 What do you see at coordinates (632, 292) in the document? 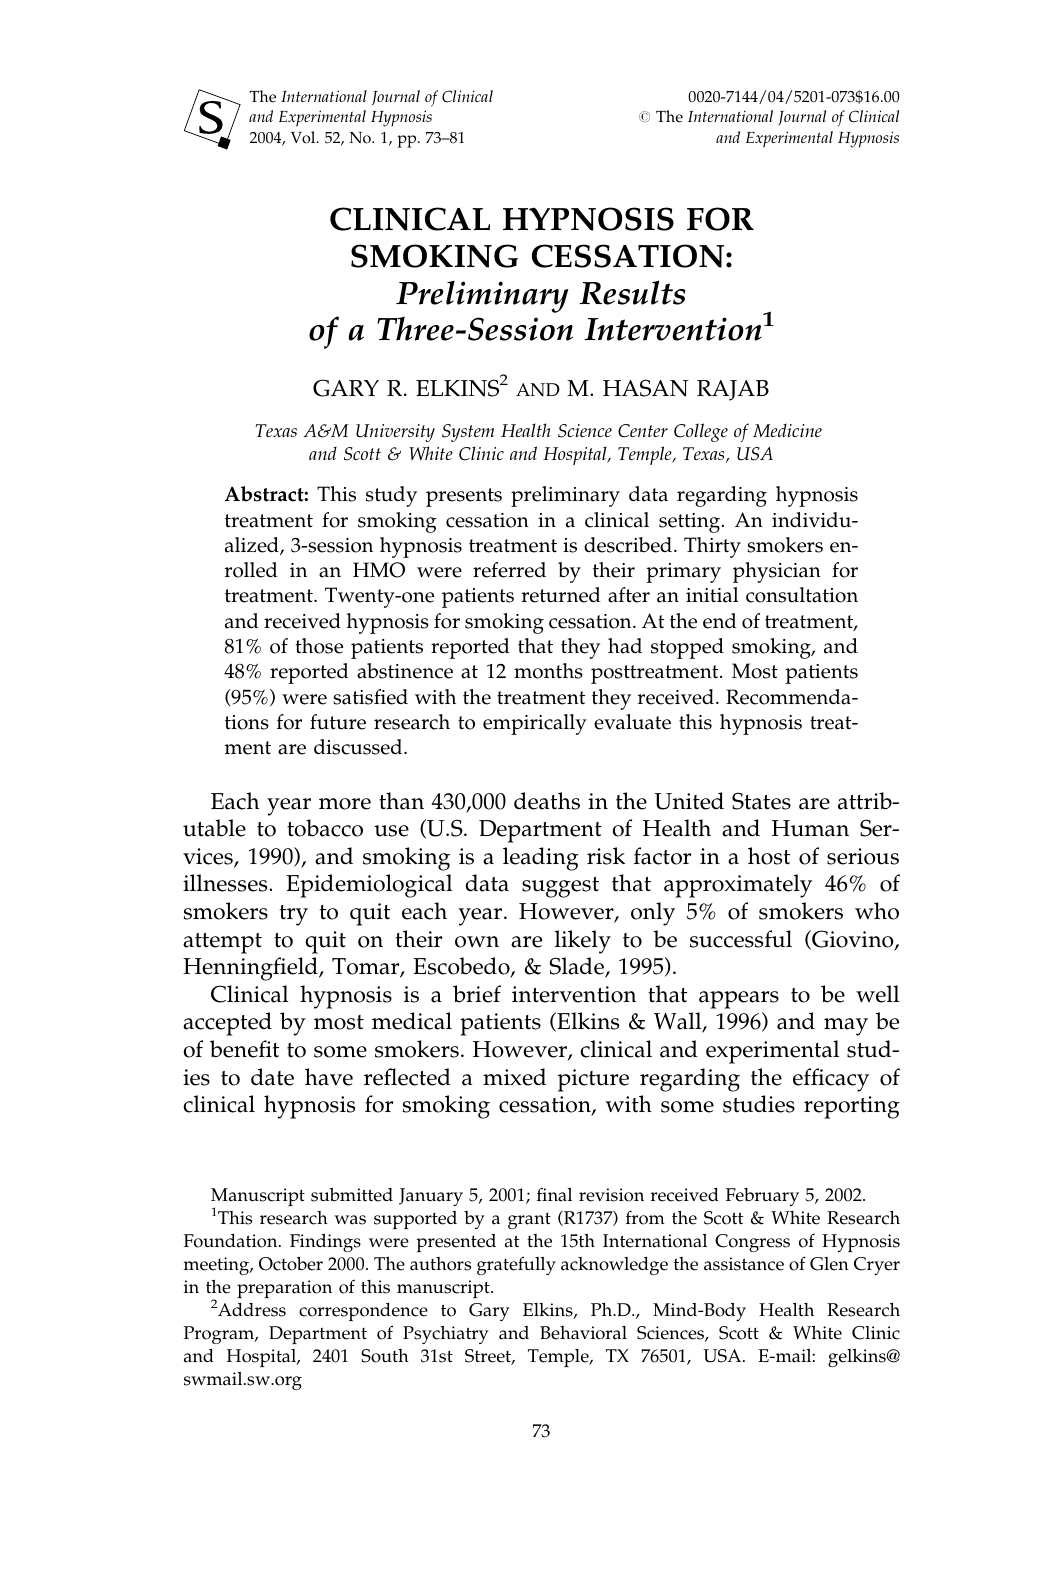
I see `Results` at bounding box center [632, 292].
